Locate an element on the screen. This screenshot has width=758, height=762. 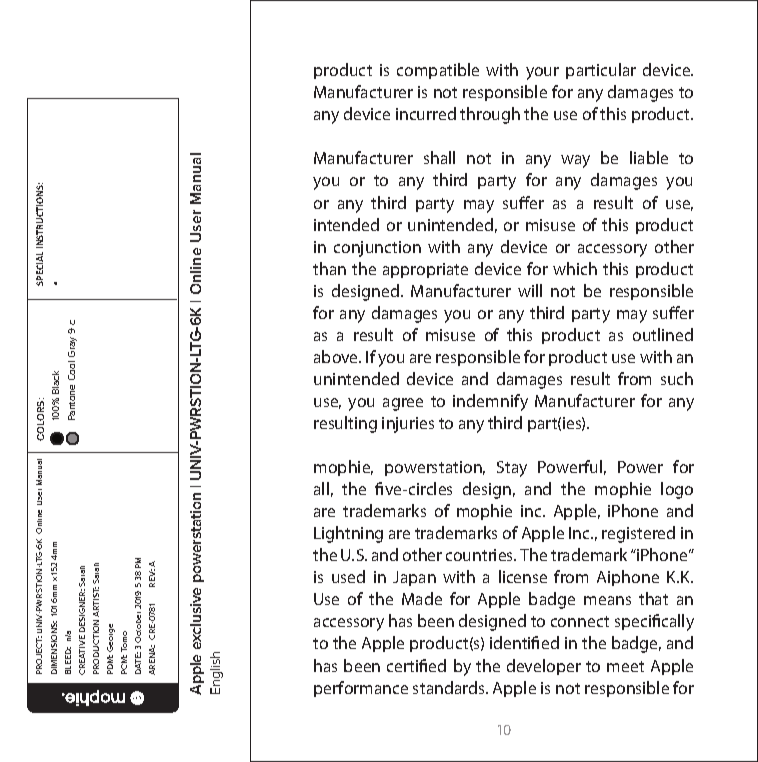
indemnify is located at coordinates (490, 402).
